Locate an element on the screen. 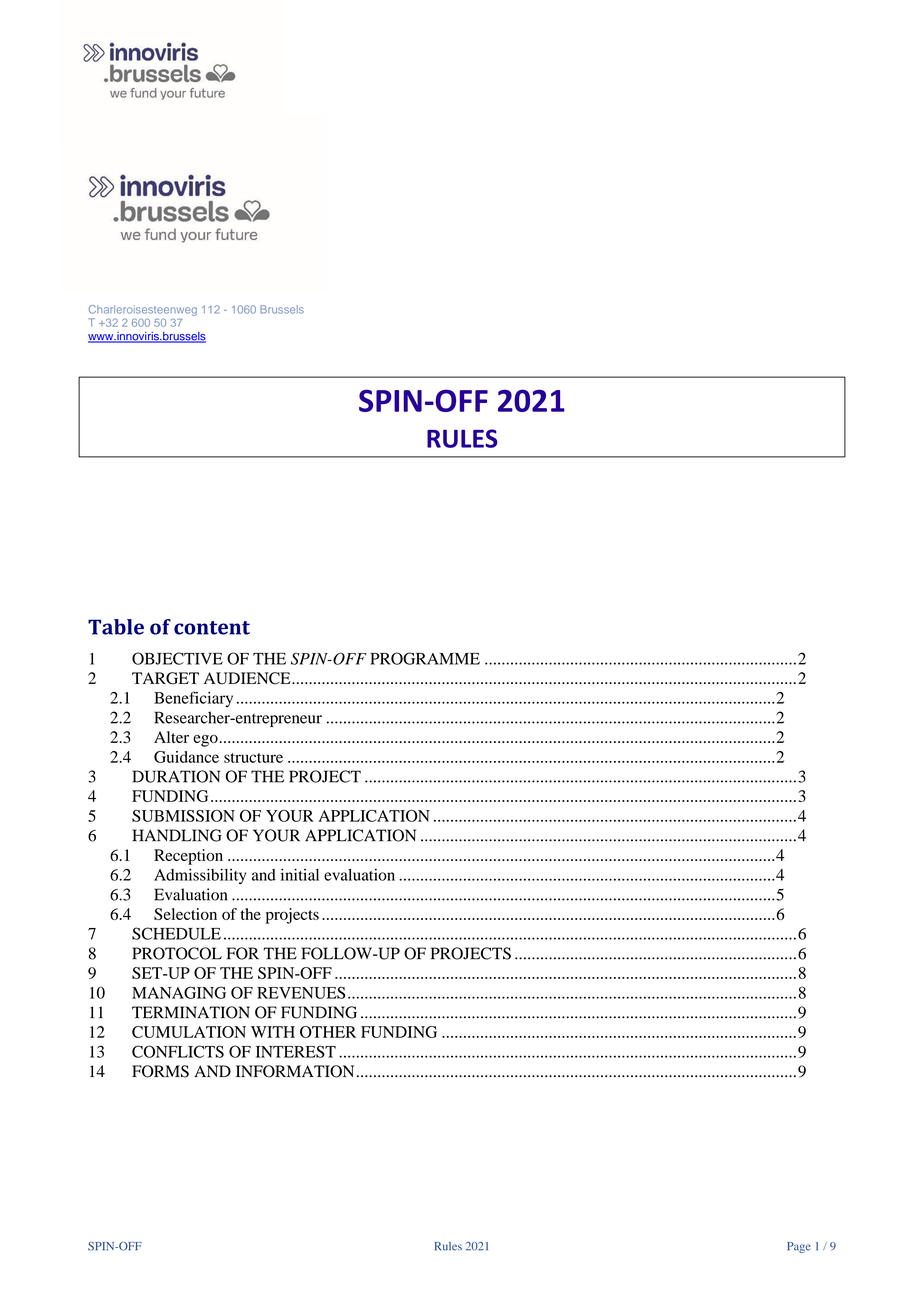  OBJECTIVE is located at coordinates (177, 658).
